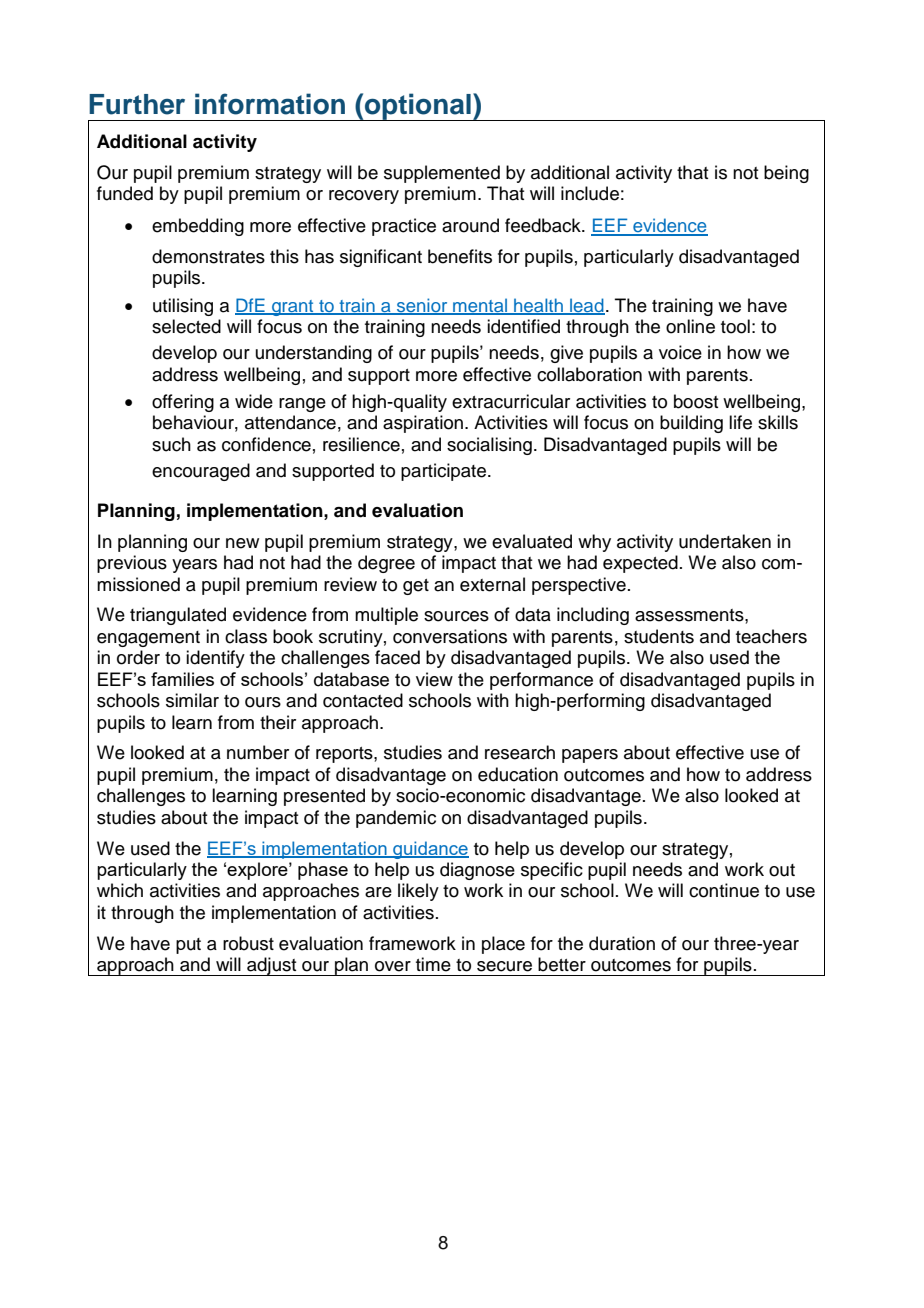  What do you see at coordinates (386, 564) in the screenshot?
I see `degree` at bounding box center [386, 564].
